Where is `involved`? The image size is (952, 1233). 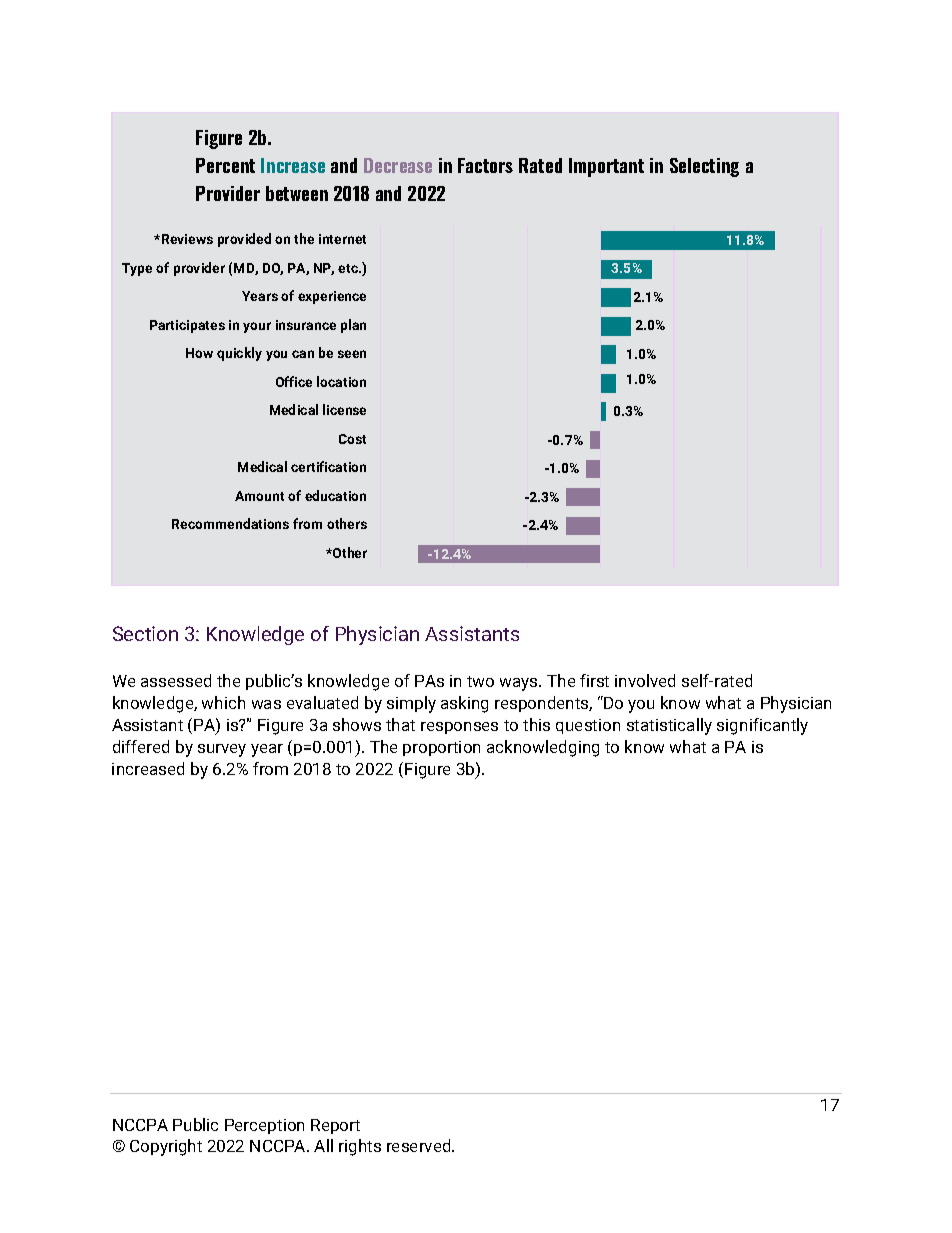
involved is located at coordinates (645, 680).
